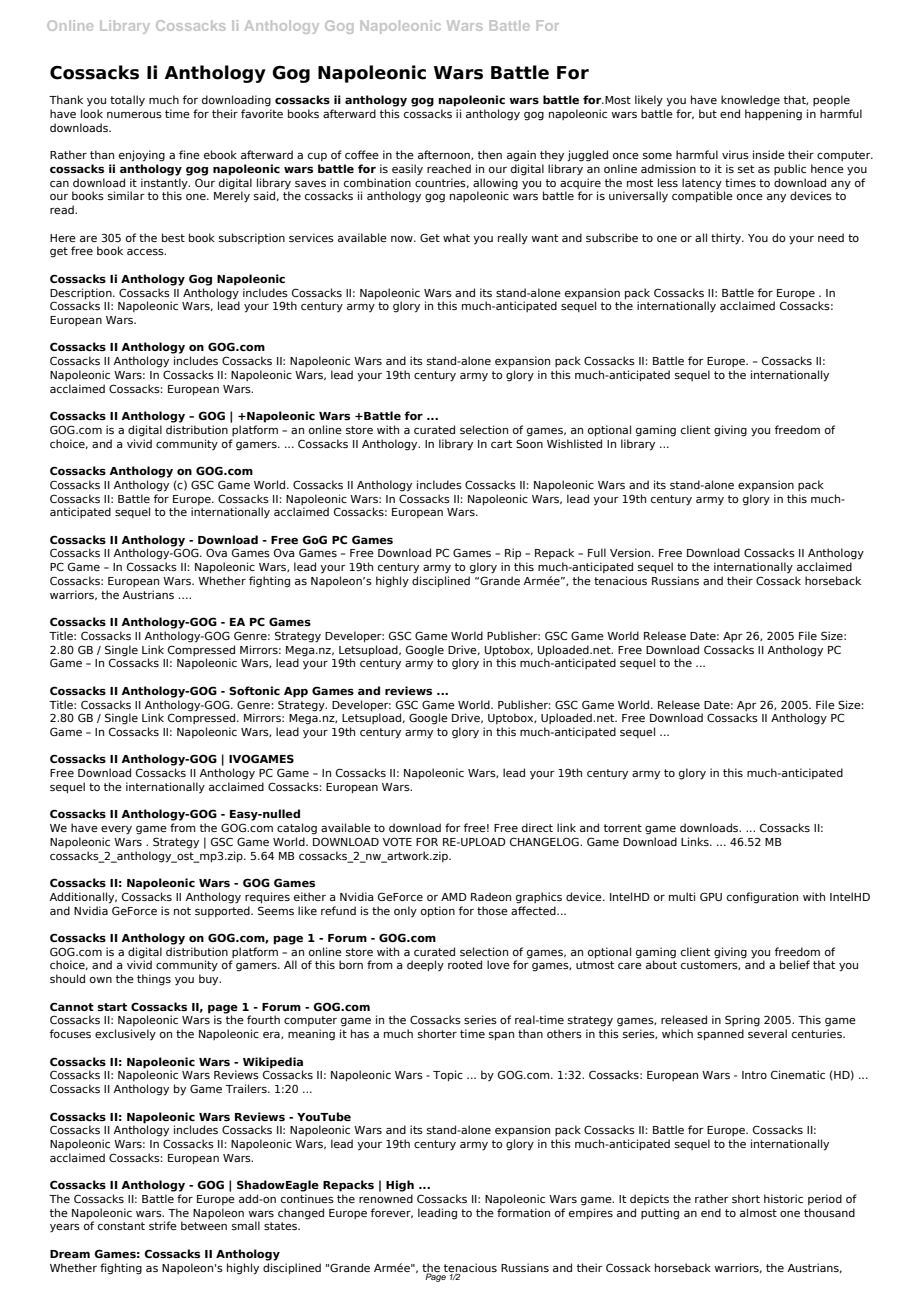  I want to click on Description, so click(82, 294).
